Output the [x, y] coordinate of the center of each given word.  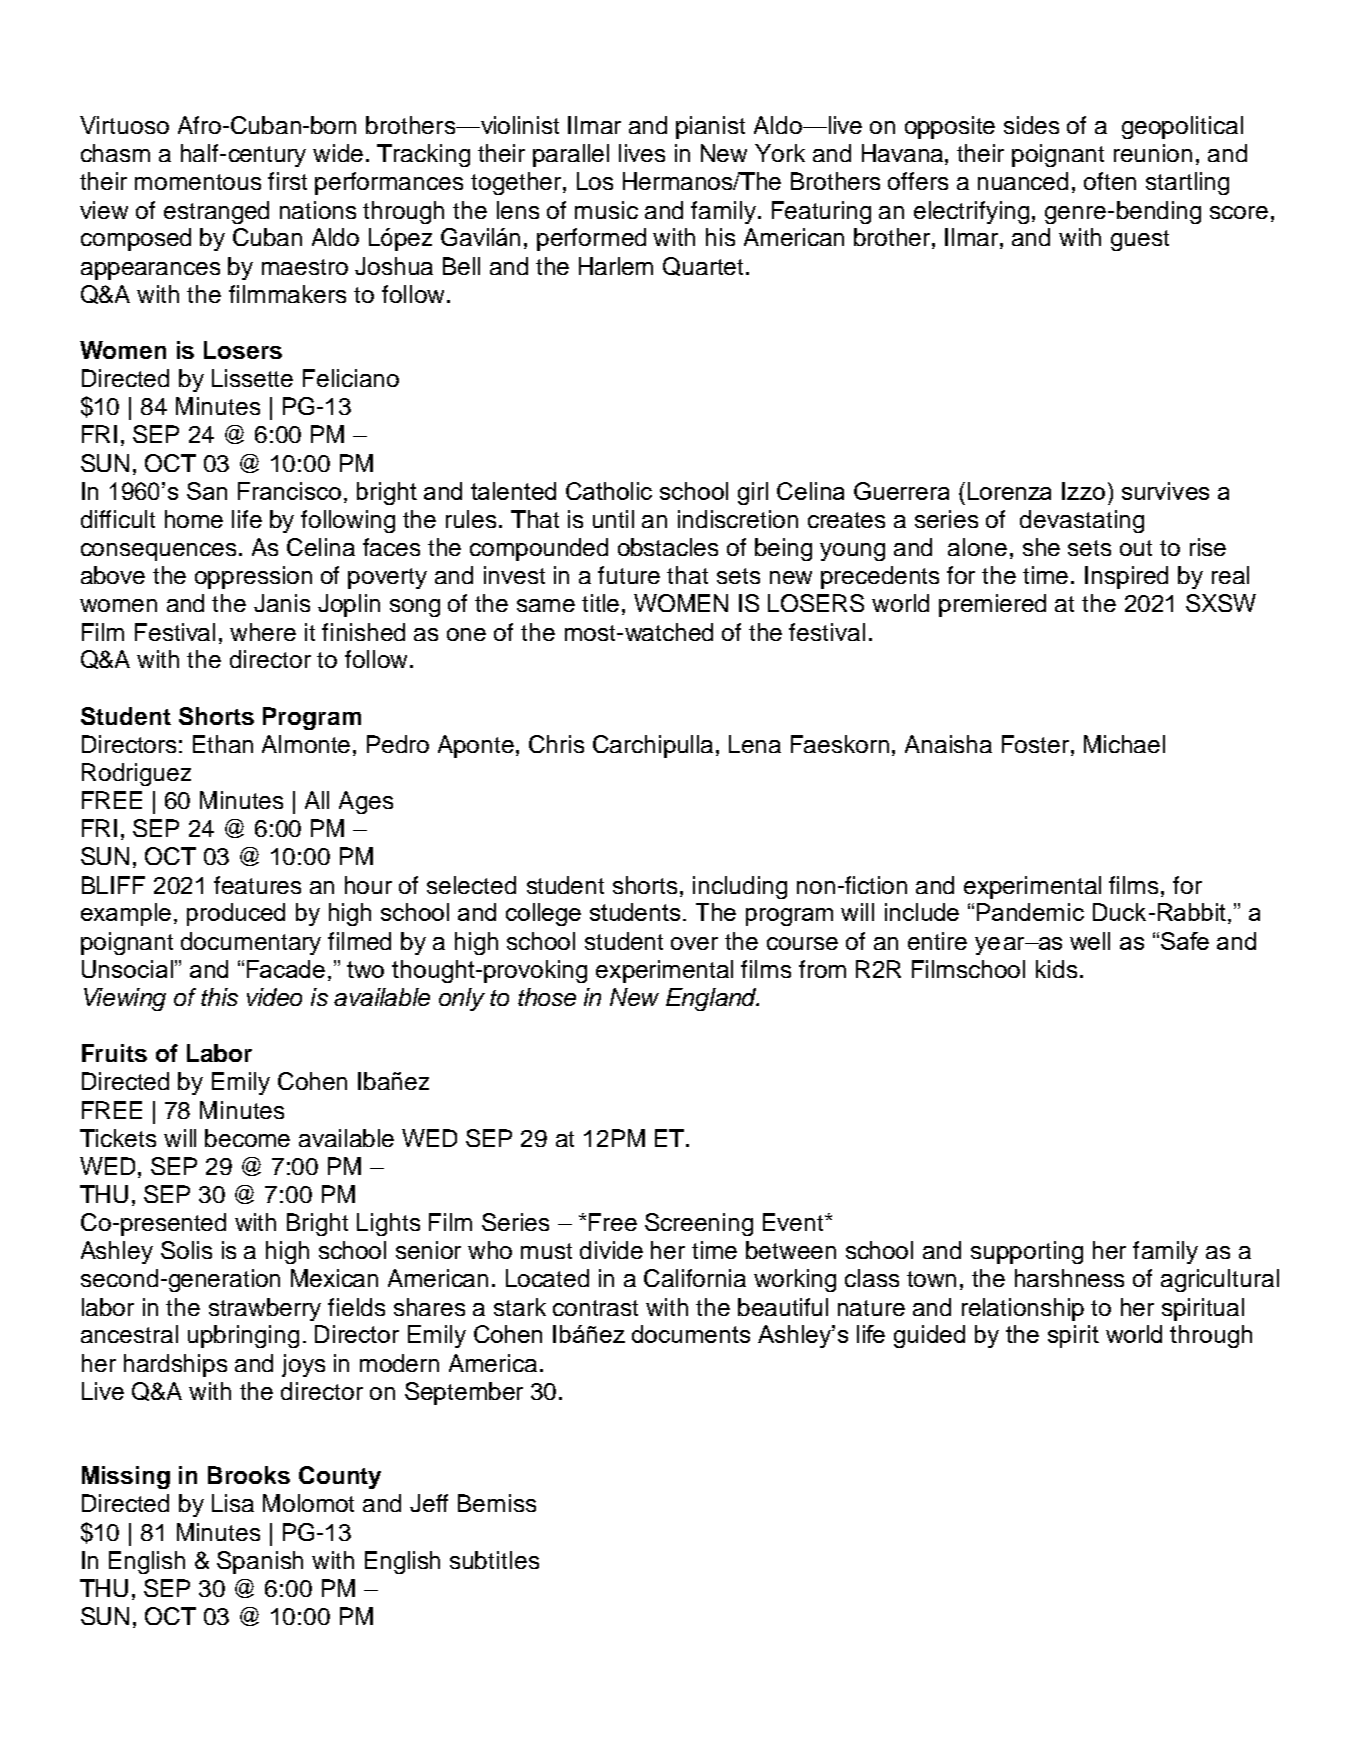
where [263, 632]
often [1110, 181]
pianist [710, 127]
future [629, 575]
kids [1056, 969]
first [287, 181]
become [247, 1138]
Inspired [1126, 577]
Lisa [233, 1503]
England [712, 999]
